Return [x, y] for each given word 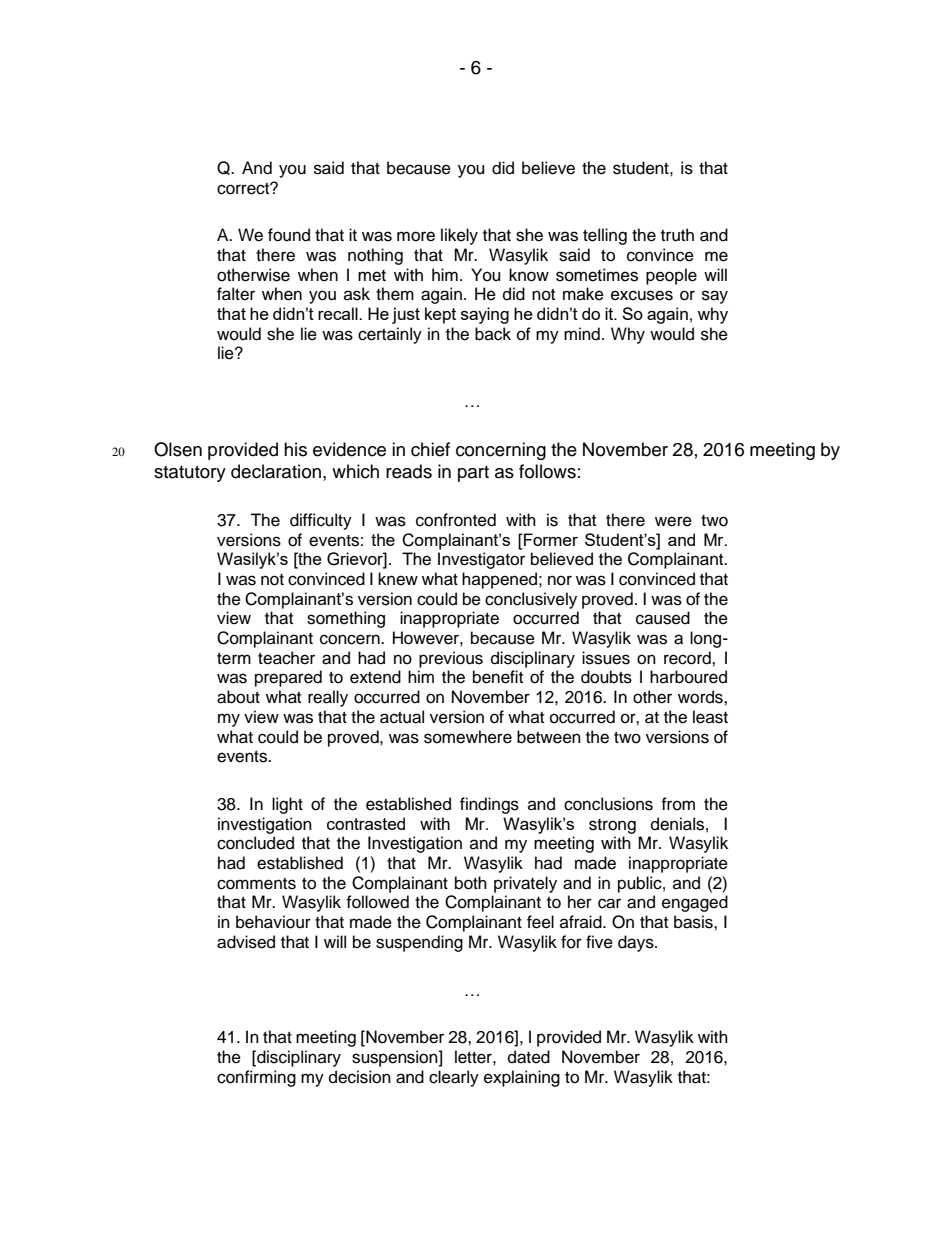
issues [606, 658]
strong [612, 826]
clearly [454, 1078]
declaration [276, 471]
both [471, 883]
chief [430, 449]
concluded [255, 843]
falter [236, 294]
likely [459, 236]
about [238, 697]
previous [451, 659]
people [671, 276]
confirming [256, 1078]
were [673, 521]
